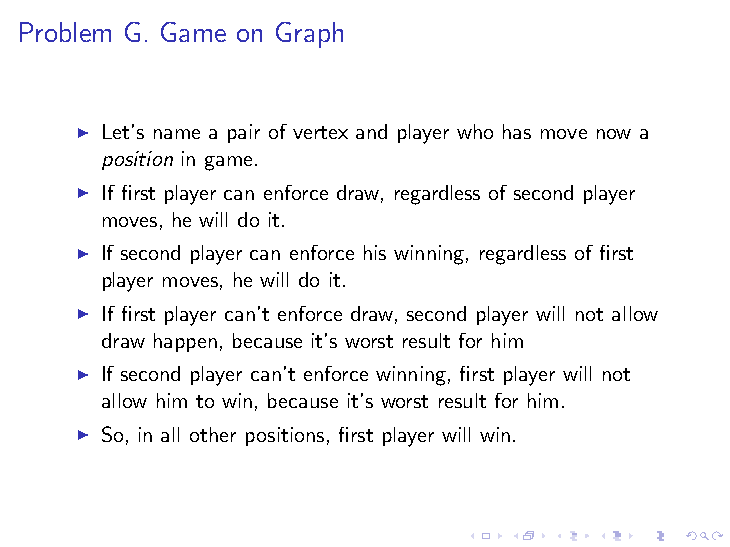 Image resolution: width=730 pixels, height=547 pixels. I want to click on vertex, so click(320, 132).
